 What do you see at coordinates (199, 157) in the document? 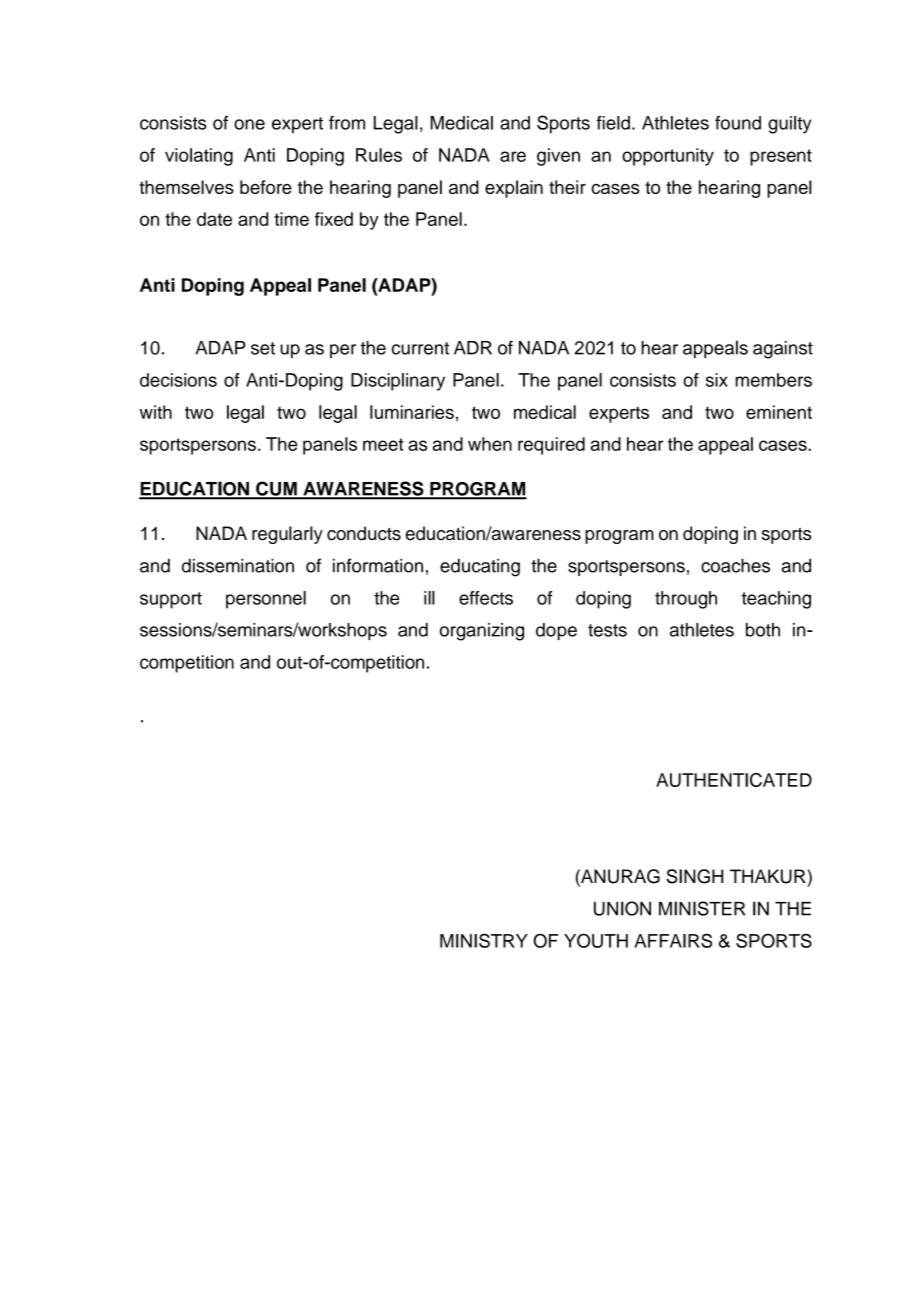
I see `violating` at bounding box center [199, 157].
